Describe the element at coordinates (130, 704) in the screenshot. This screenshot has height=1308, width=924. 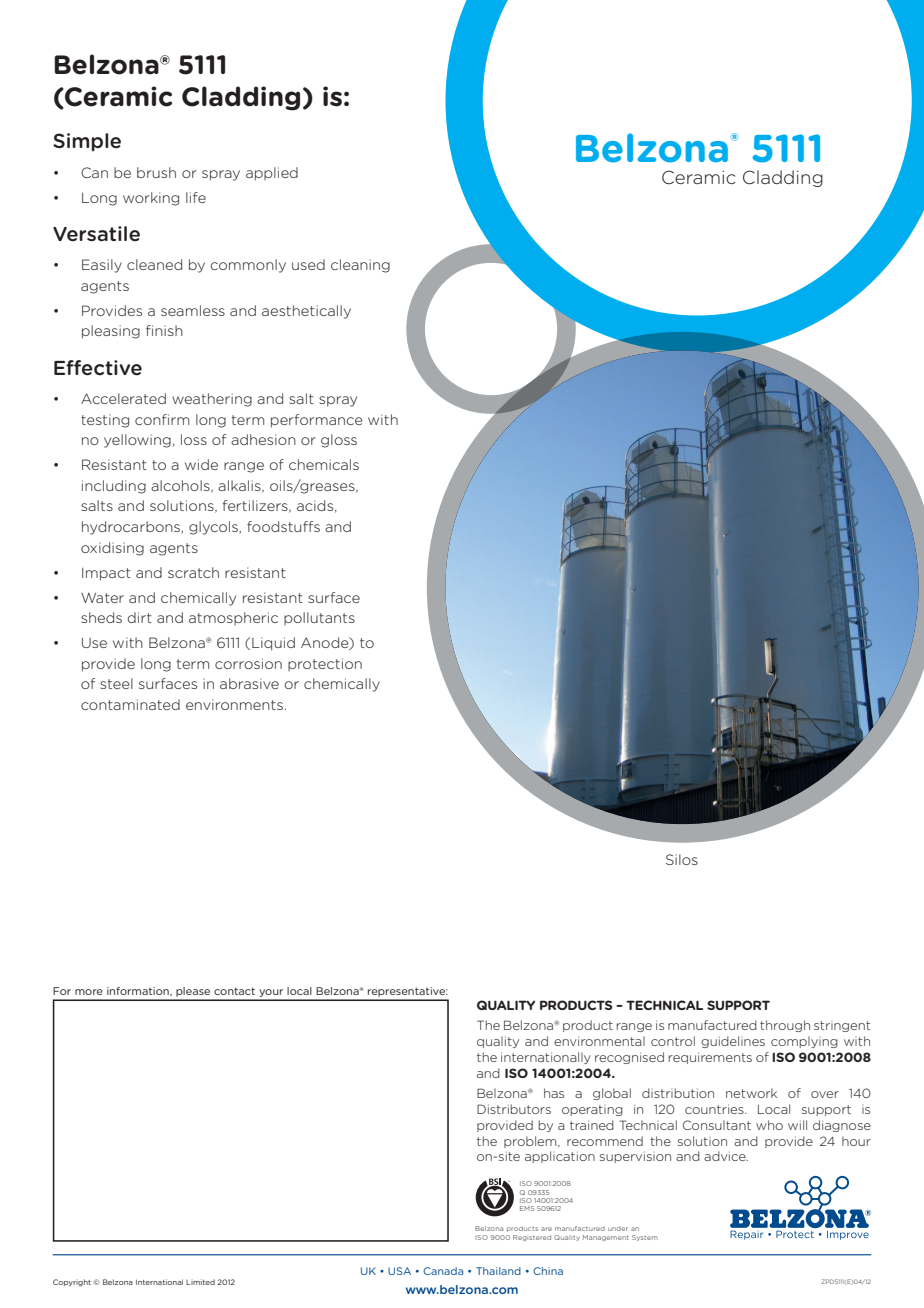
I see `contaminated` at that location.
